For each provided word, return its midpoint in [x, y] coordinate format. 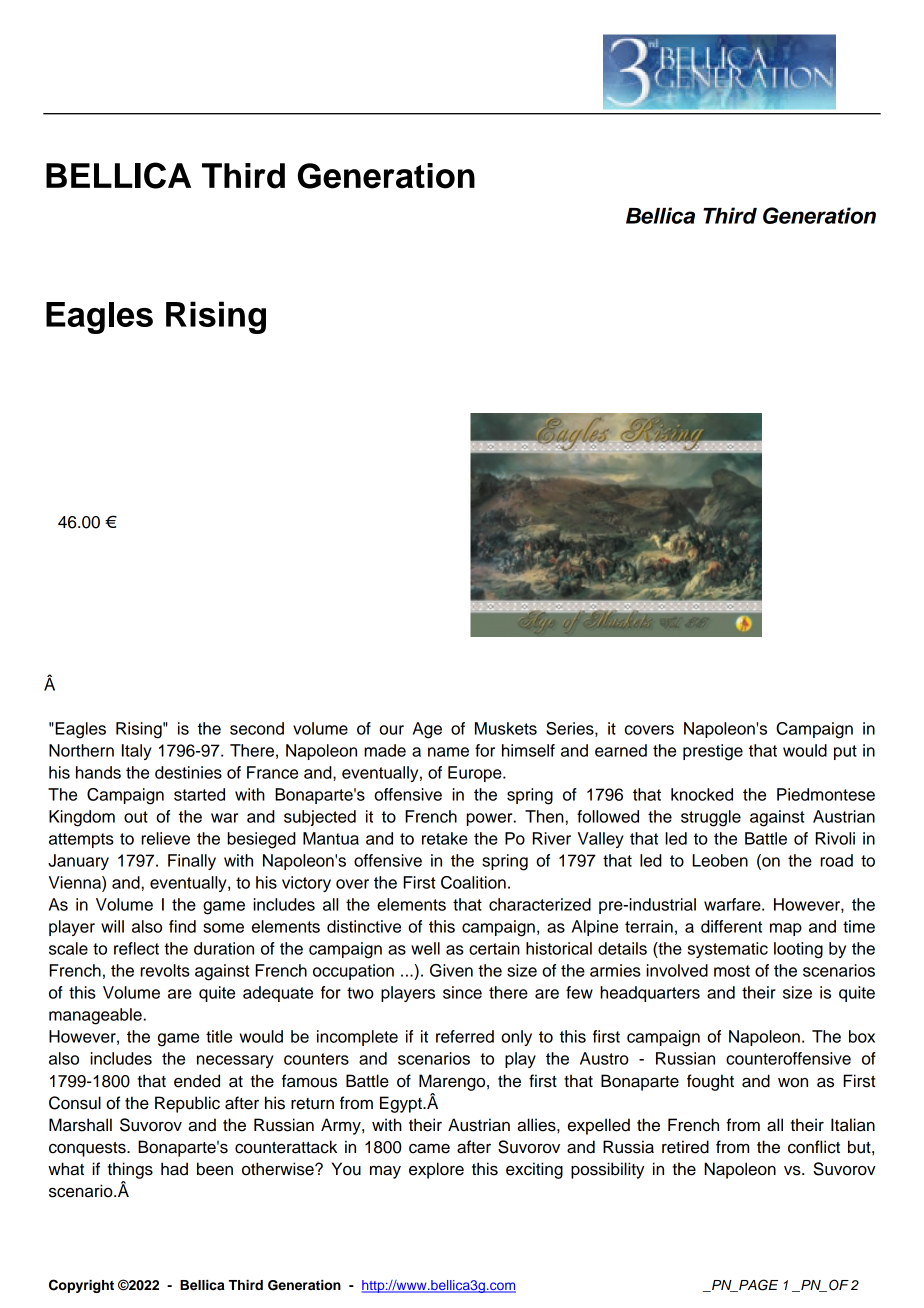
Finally [192, 862]
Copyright [81, 1286]
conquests [88, 1149]
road [836, 860]
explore [436, 1170]
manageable [96, 1016]
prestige [713, 752]
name [448, 752]
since [462, 992]
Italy [137, 752]
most [732, 971]
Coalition [473, 882]
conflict [814, 1147]
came [429, 1148]
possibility [608, 1170]
